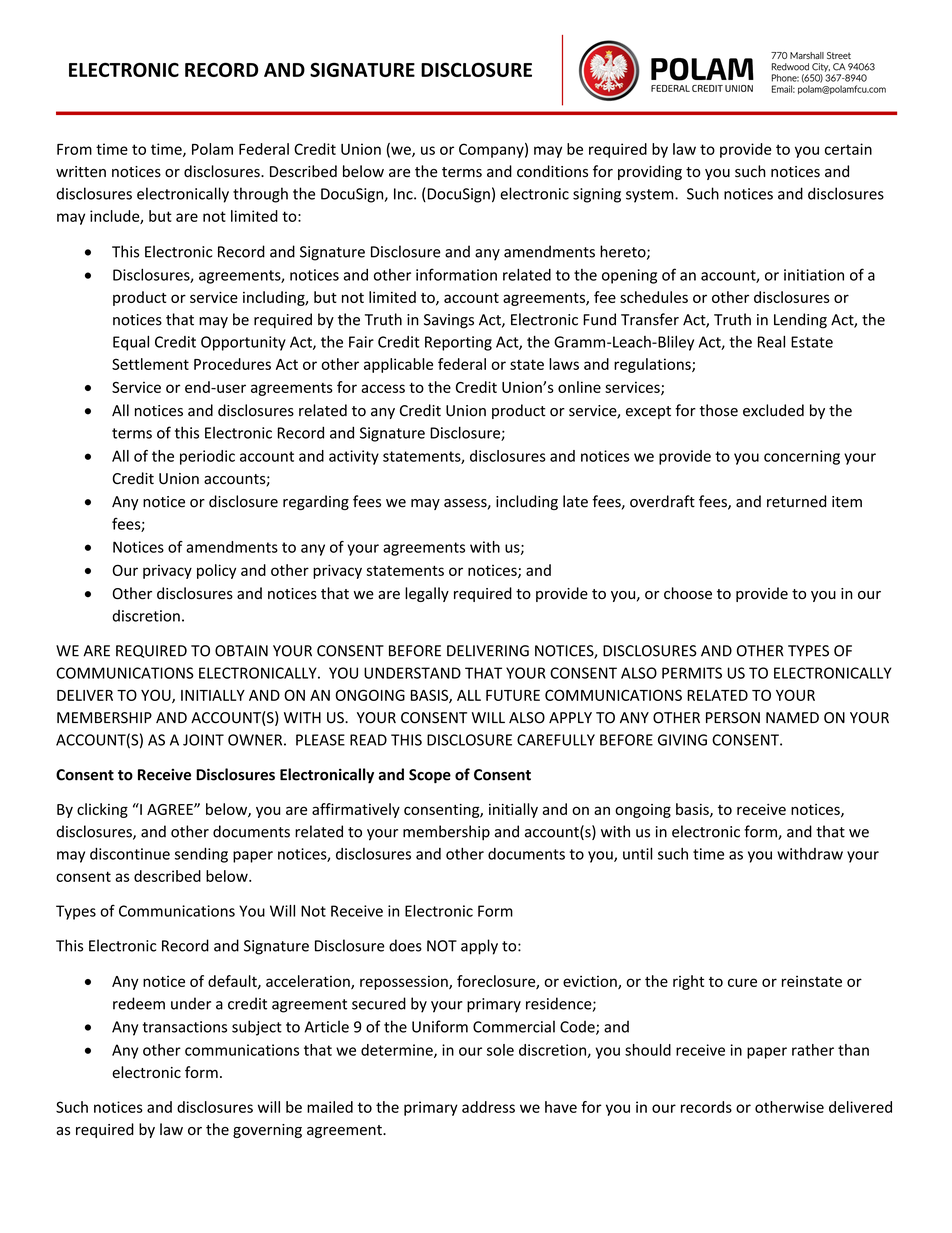  I want to click on Equal, so click(131, 343).
